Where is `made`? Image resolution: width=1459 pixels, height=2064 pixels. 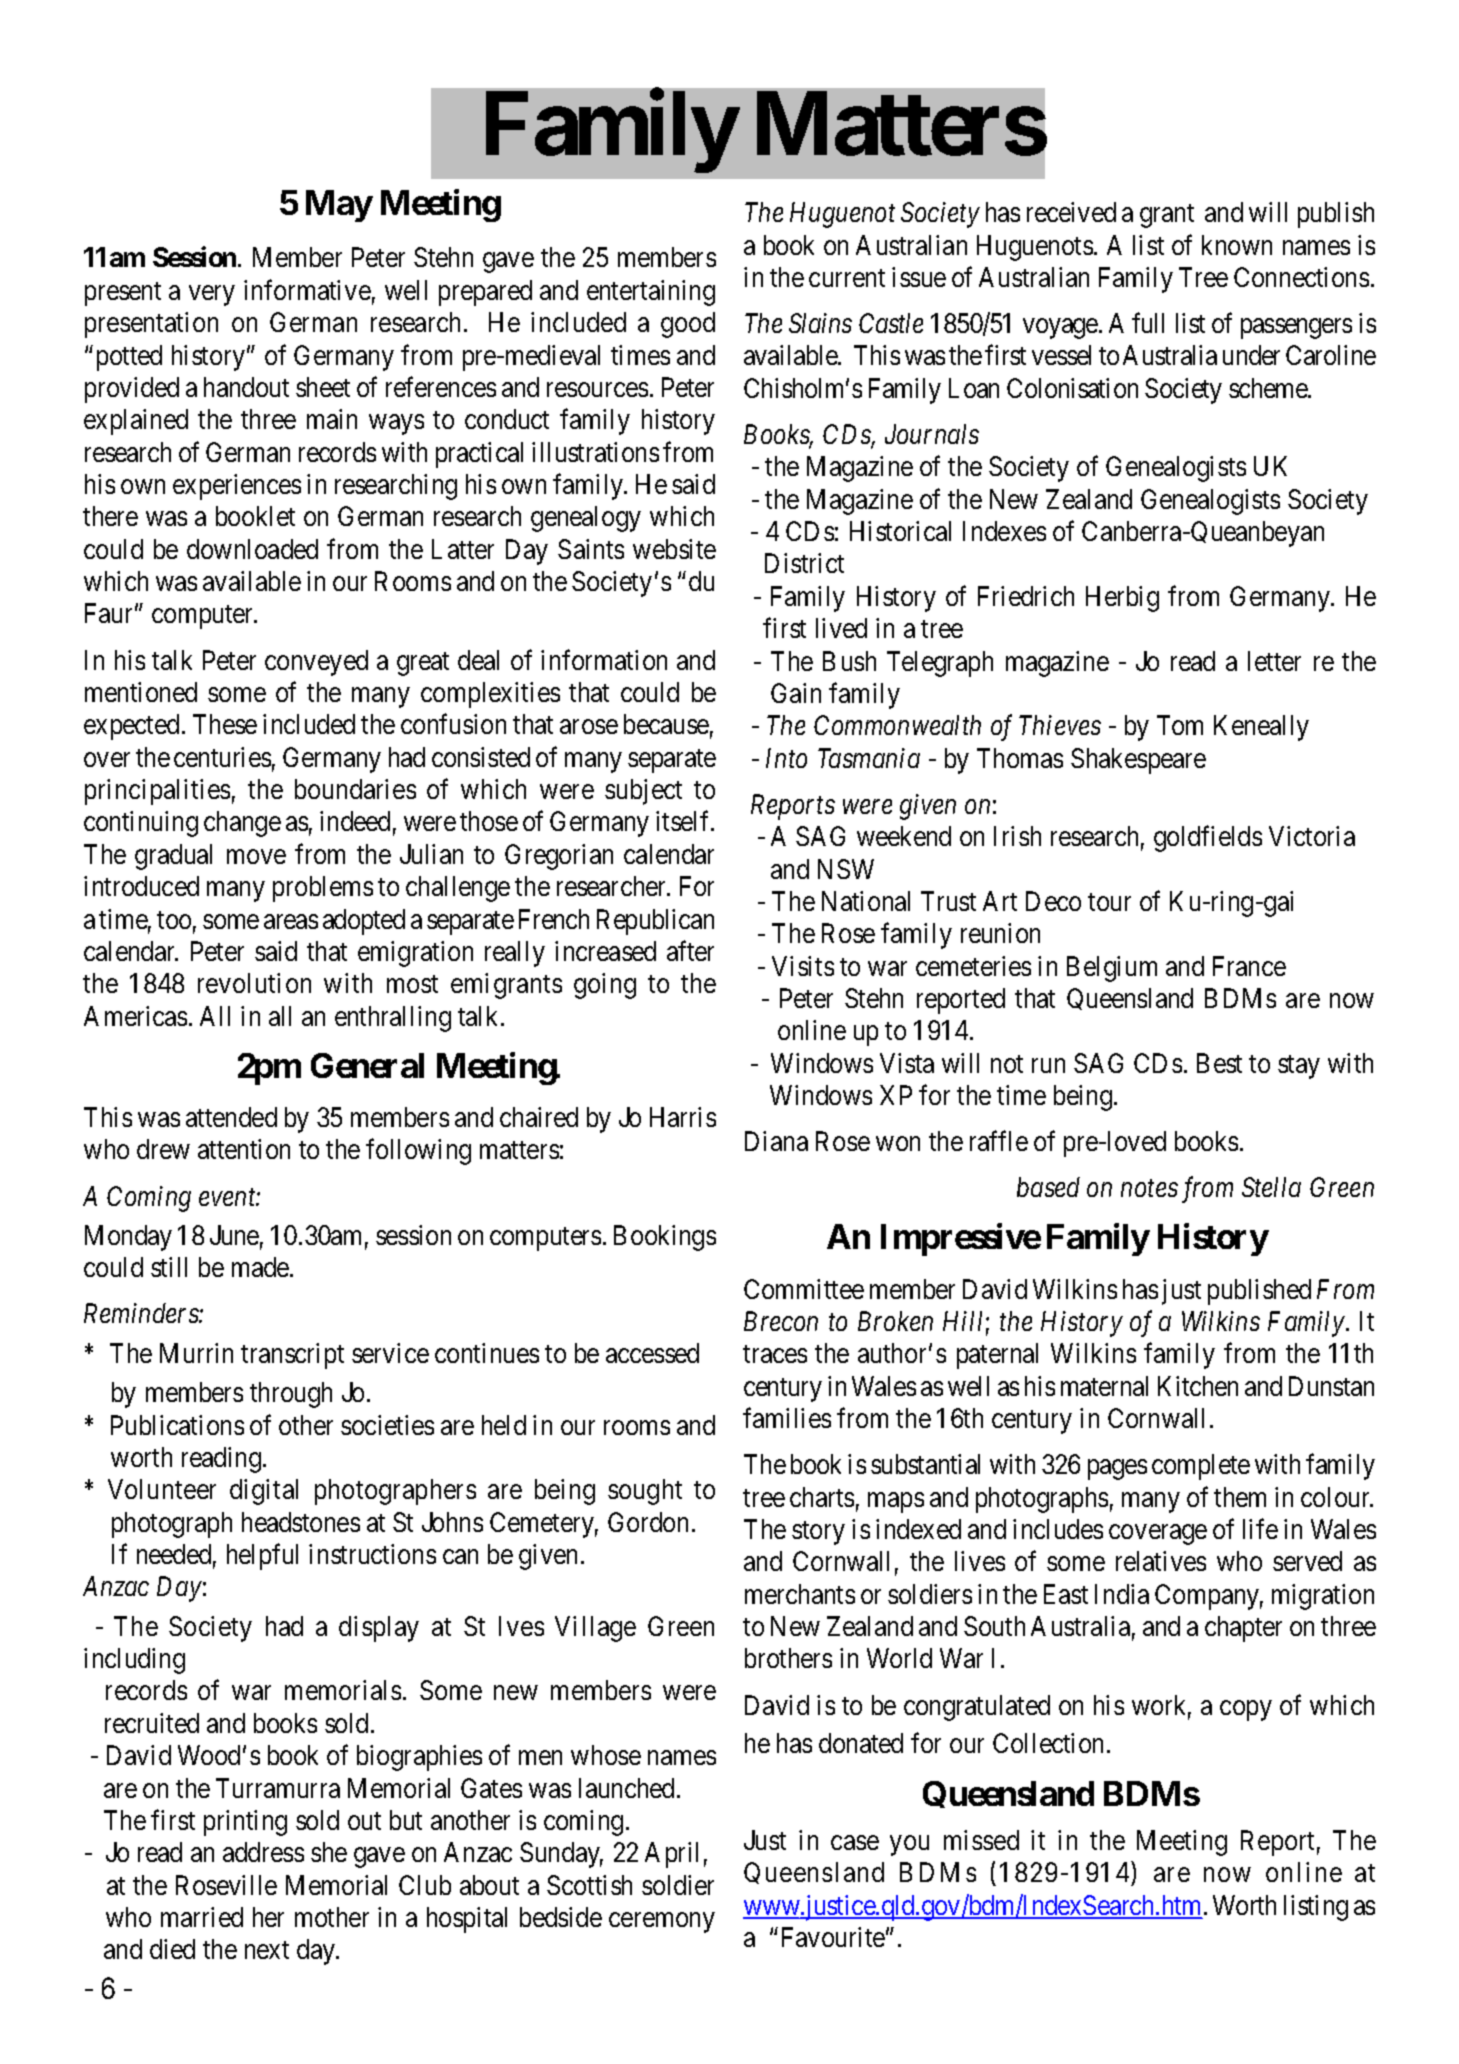
made is located at coordinates (261, 1267).
